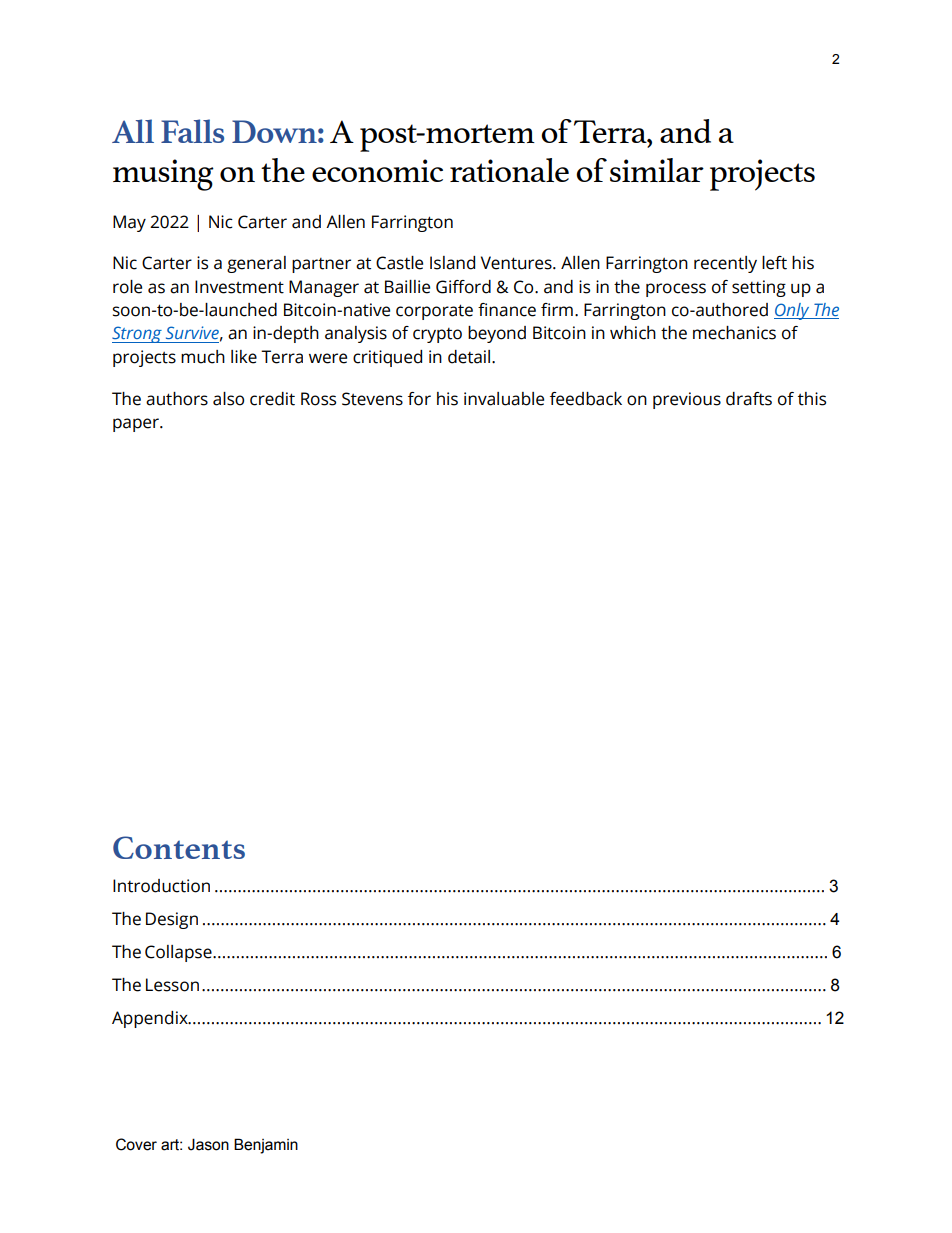 This page has width=952, height=1233. What do you see at coordinates (509, 170) in the page?
I see `rationale` at bounding box center [509, 170].
